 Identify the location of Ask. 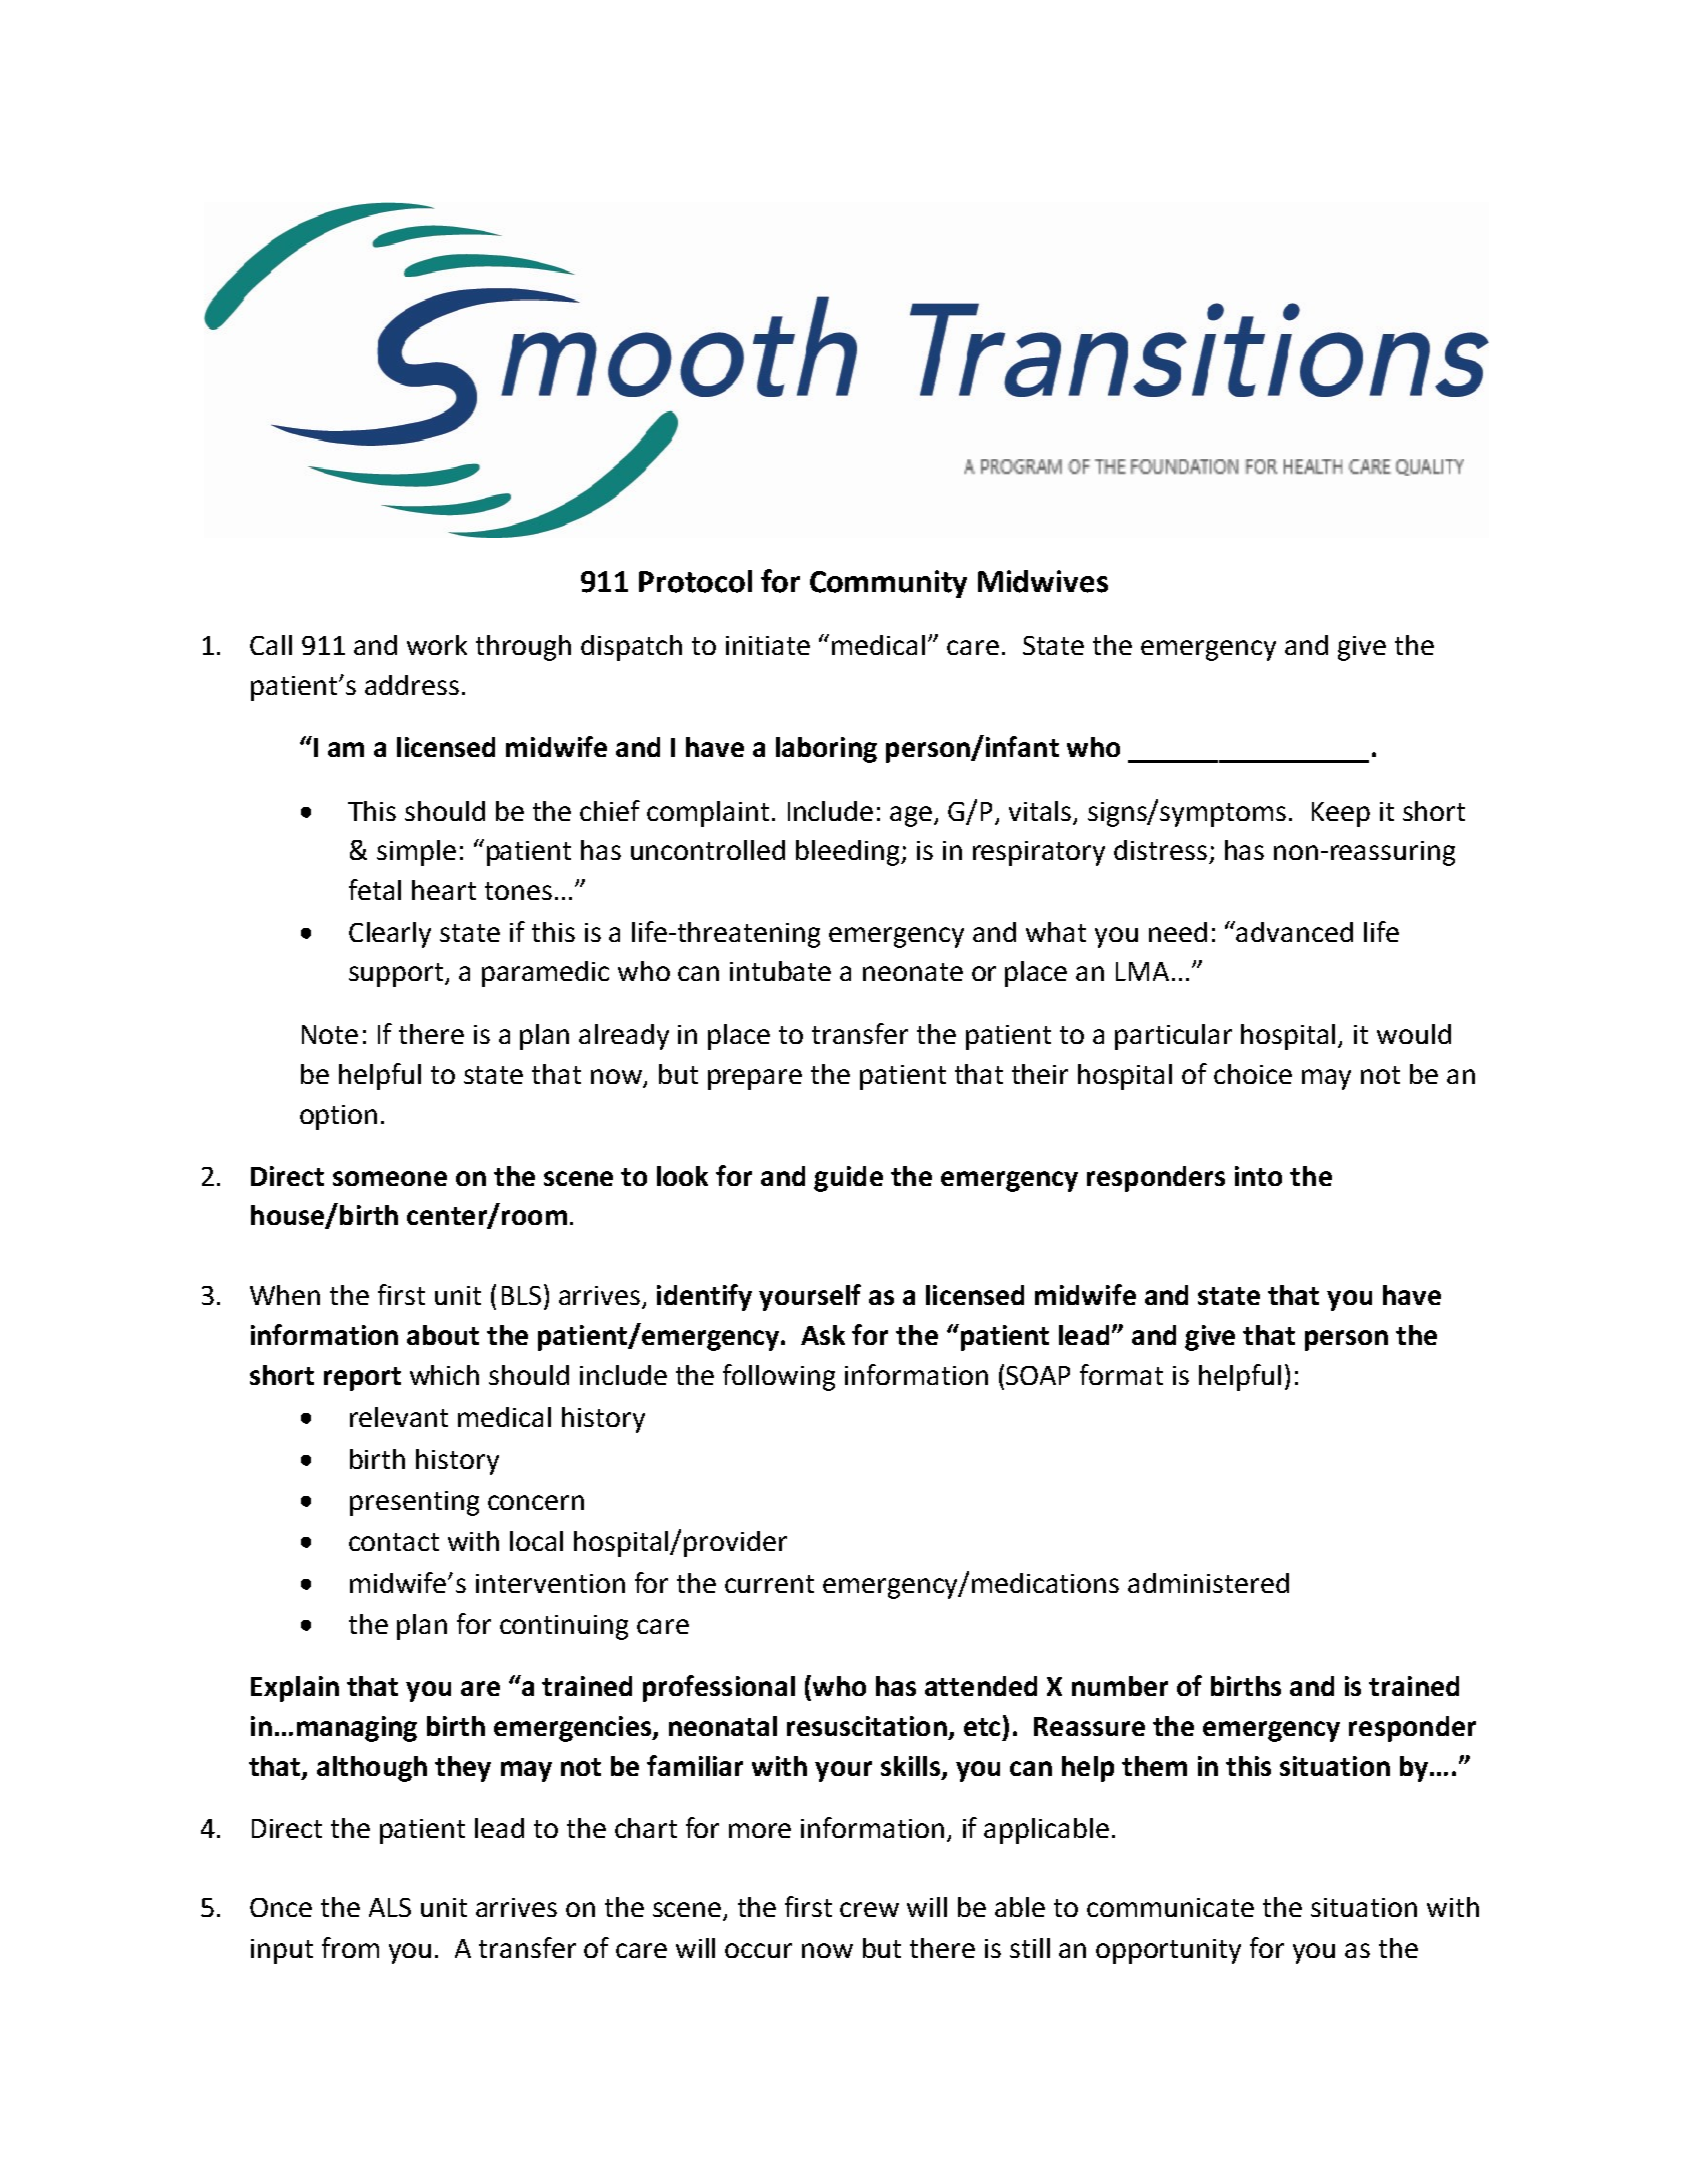
(823, 1335).
